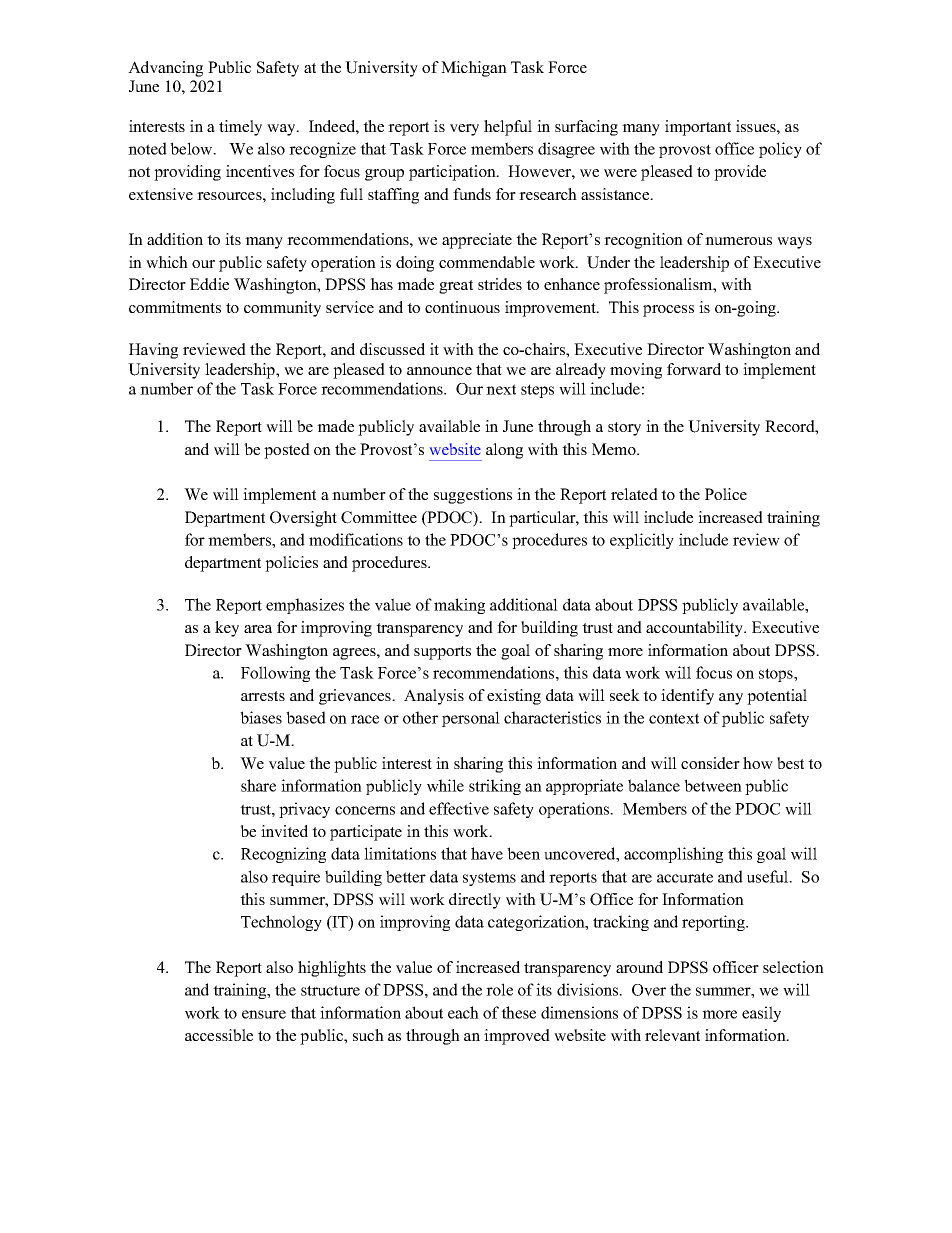  I want to click on each, so click(463, 1012).
